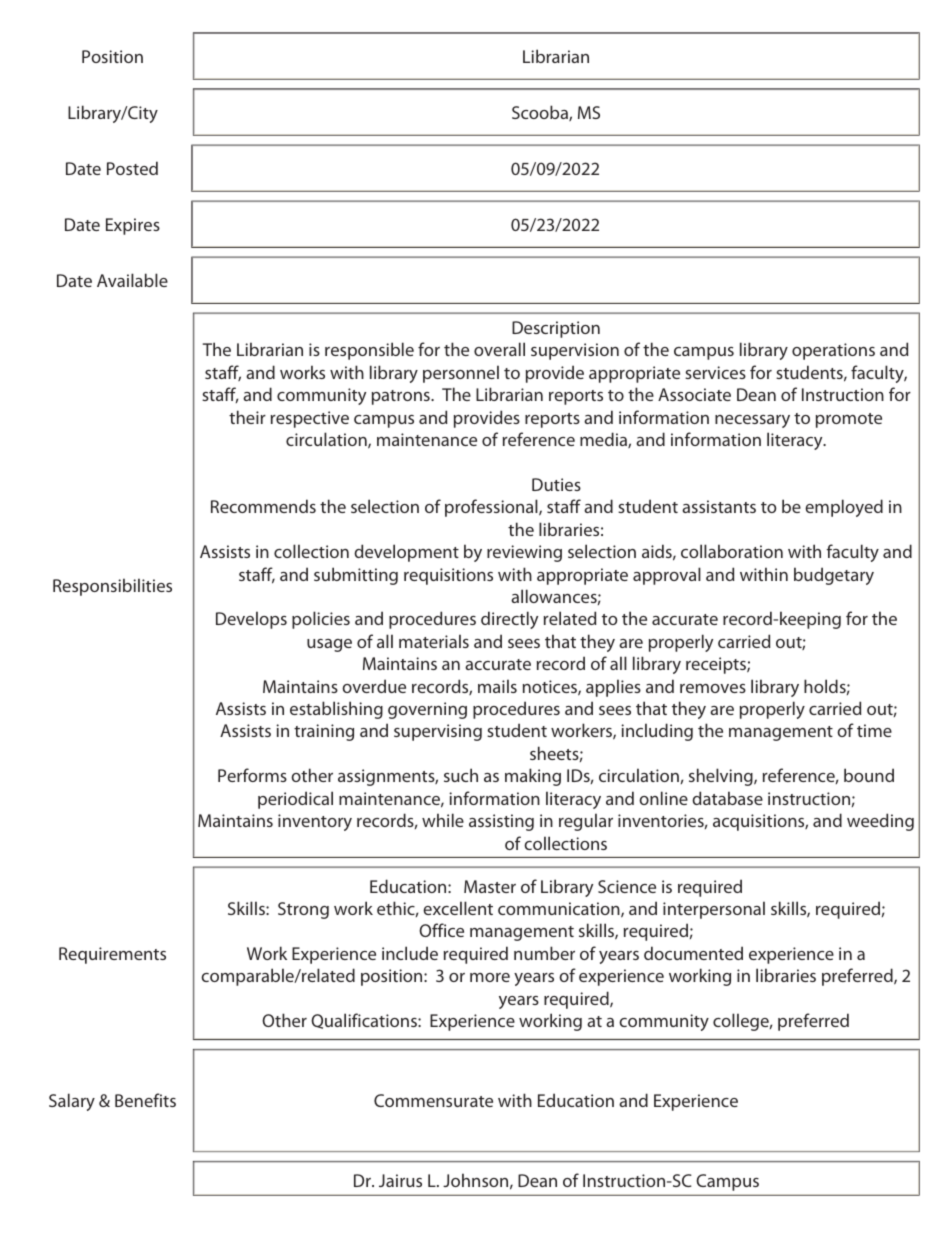 The height and width of the document is (1233, 952). What do you see at coordinates (133, 226) in the document?
I see `Expires` at bounding box center [133, 226].
